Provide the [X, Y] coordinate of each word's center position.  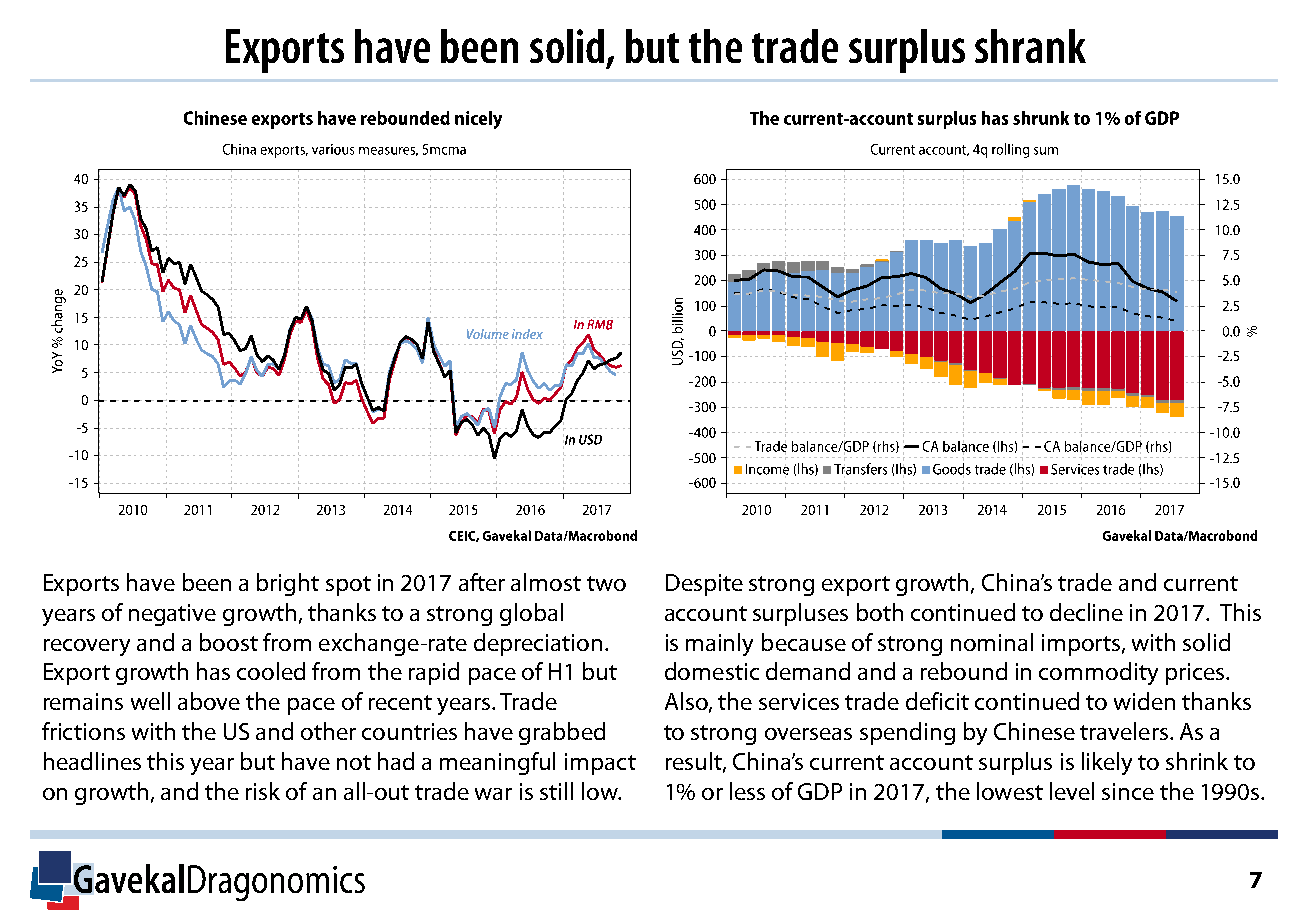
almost [546, 582]
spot [348, 586]
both [880, 612]
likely [1107, 763]
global [531, 614]
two [606, 583]
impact [600, 764]
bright [288, 584]
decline [1086, 612]
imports [1082, 645]
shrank [1030, 46]
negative [172, 615]
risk [263, 791]
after [482, 582]
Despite [704, 585]
